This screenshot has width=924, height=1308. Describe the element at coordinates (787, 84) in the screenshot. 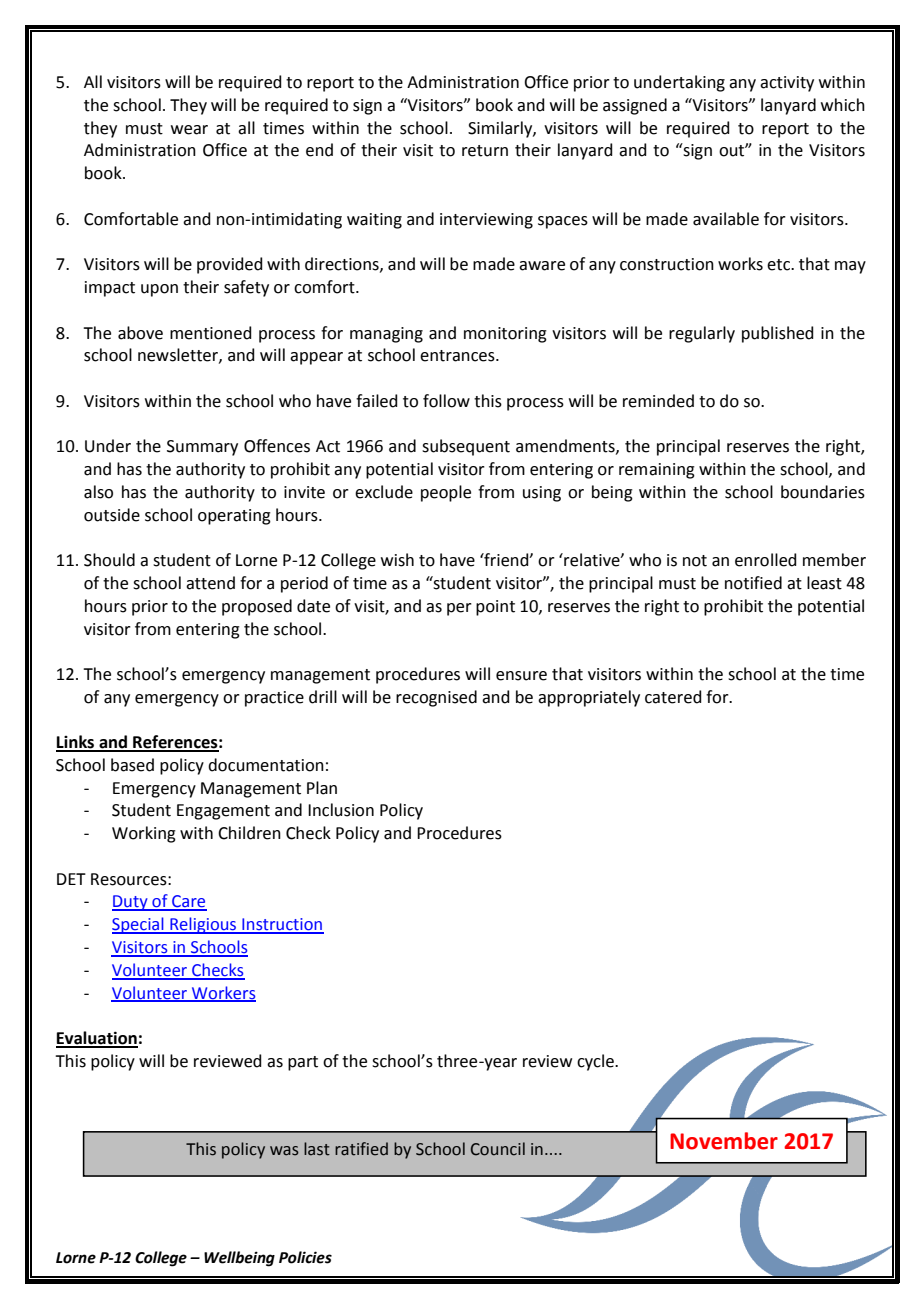

I see `activity` at that location.
